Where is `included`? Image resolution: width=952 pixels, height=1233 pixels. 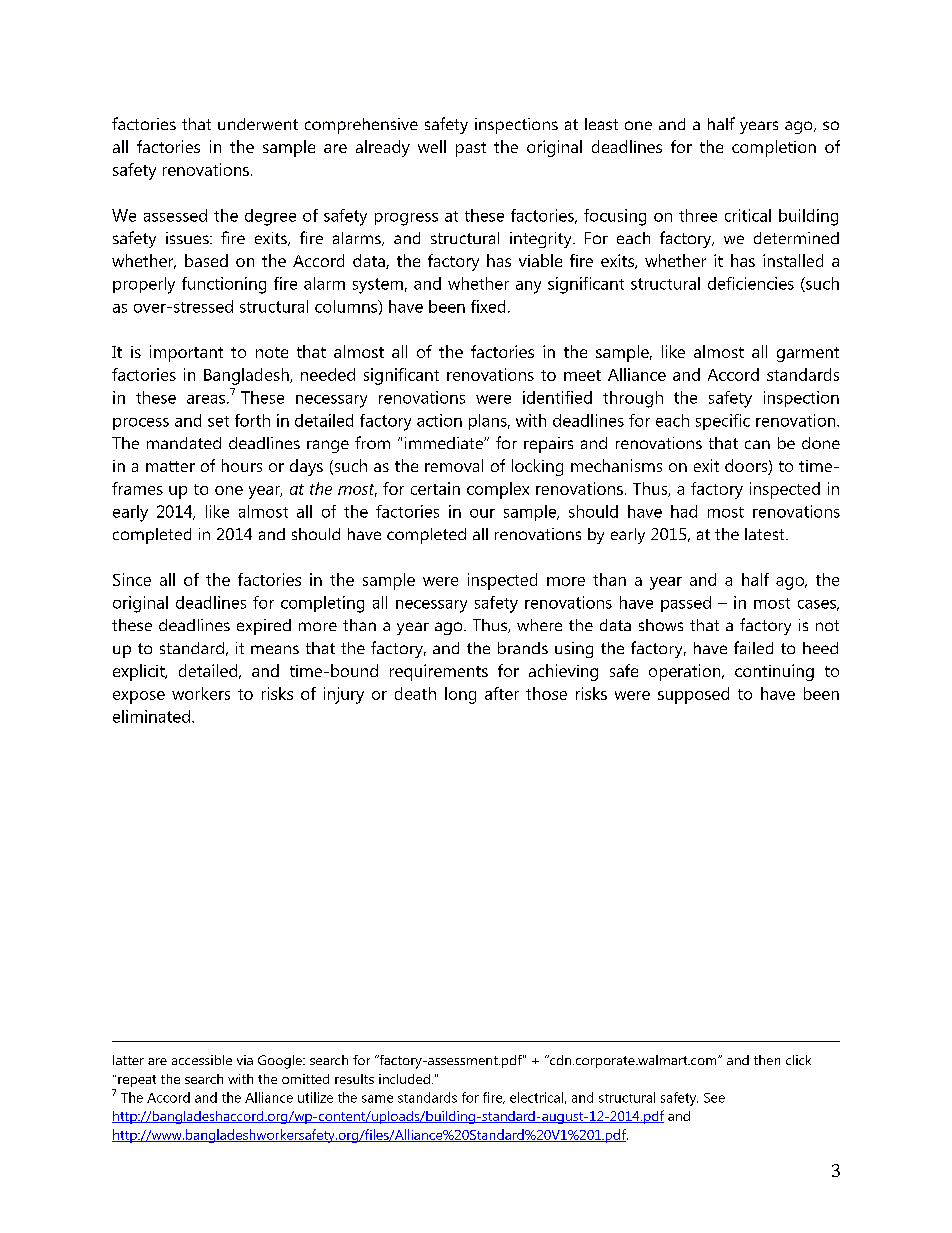 included is located at coordinates (404, 1079).
